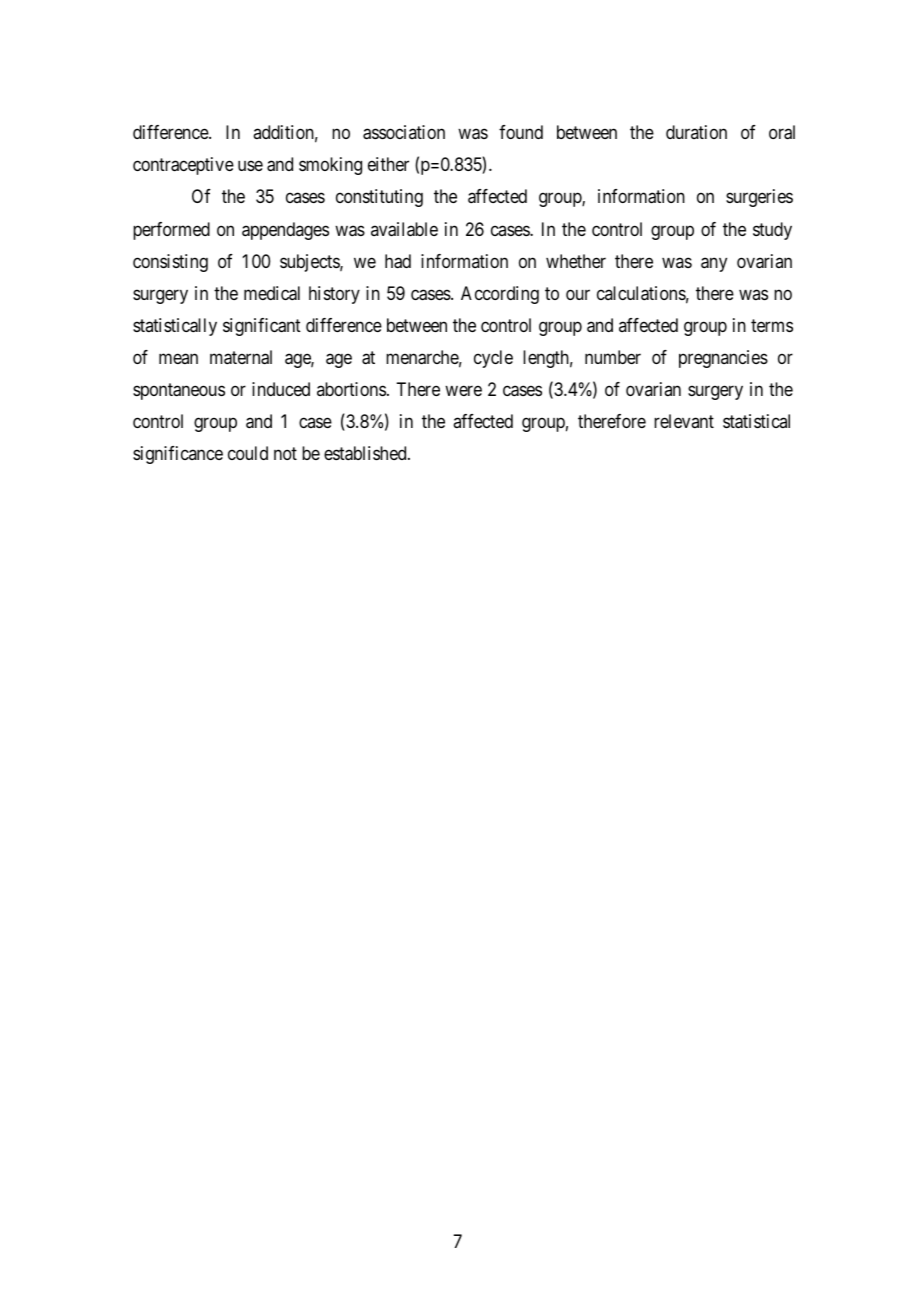 The image size is (924, 1307). I want to click on any, so click(714, 264).
